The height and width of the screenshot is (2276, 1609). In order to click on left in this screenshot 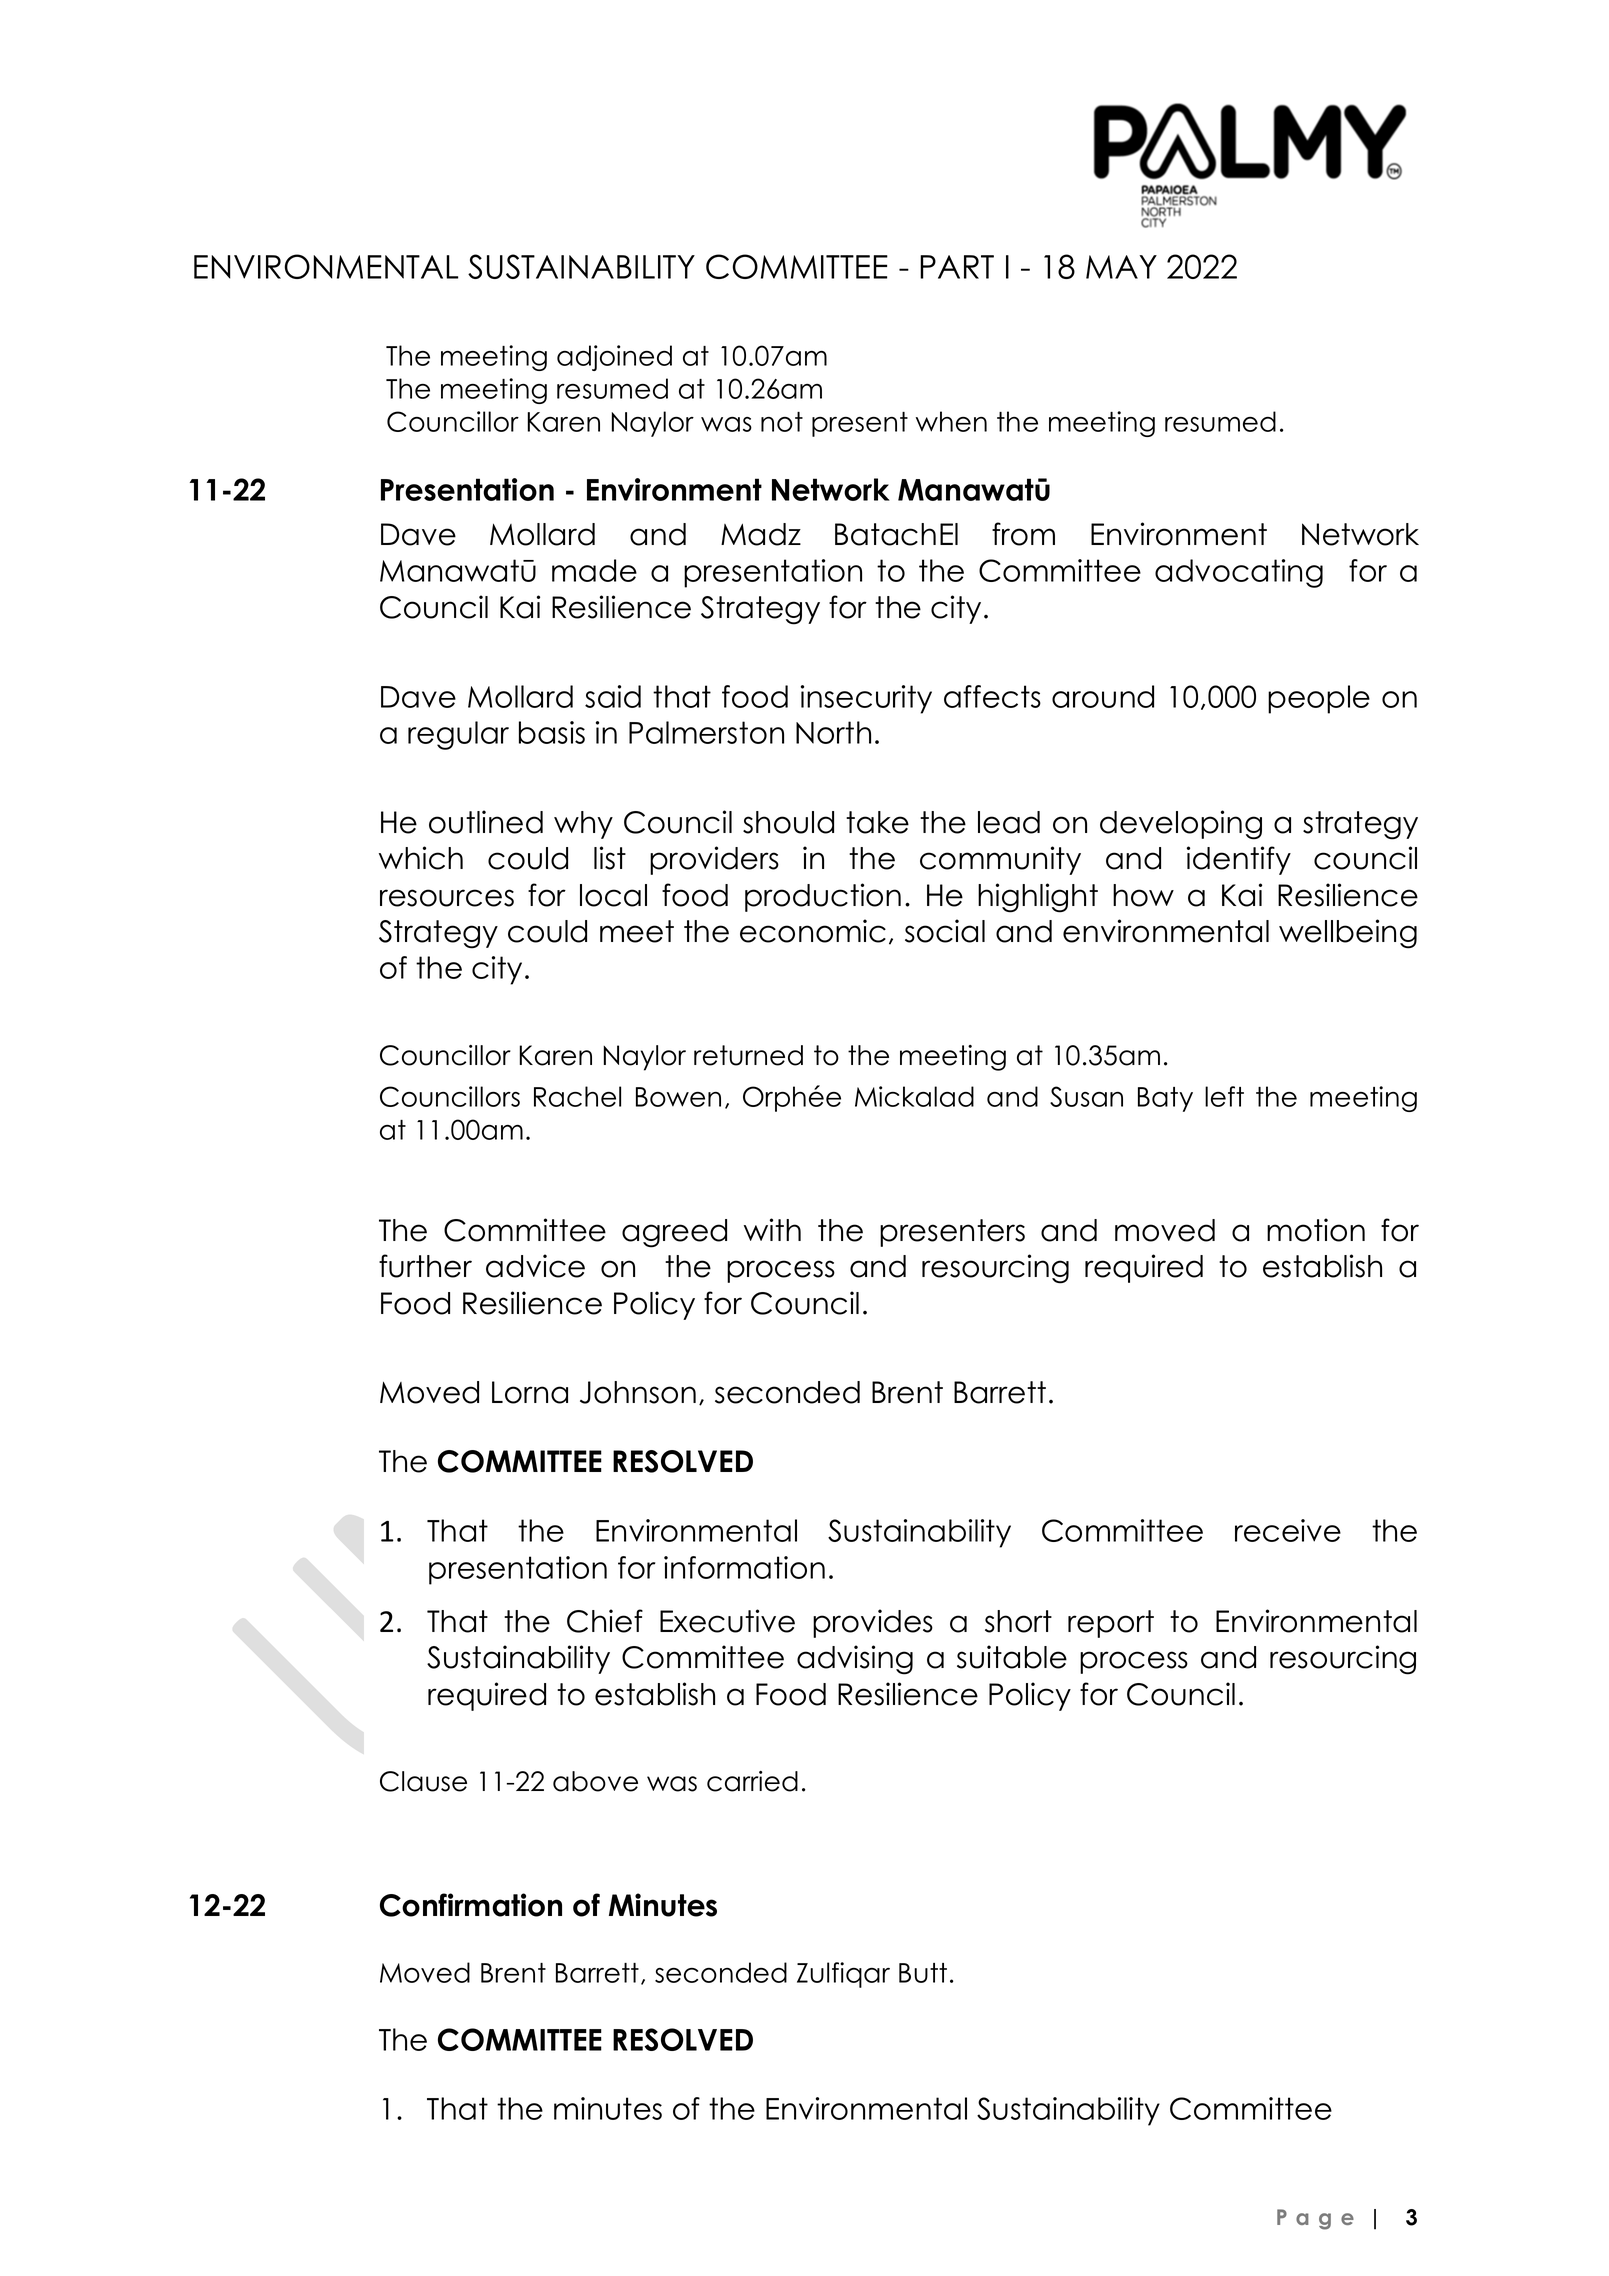, I will do `click(1224, 1096)`.
